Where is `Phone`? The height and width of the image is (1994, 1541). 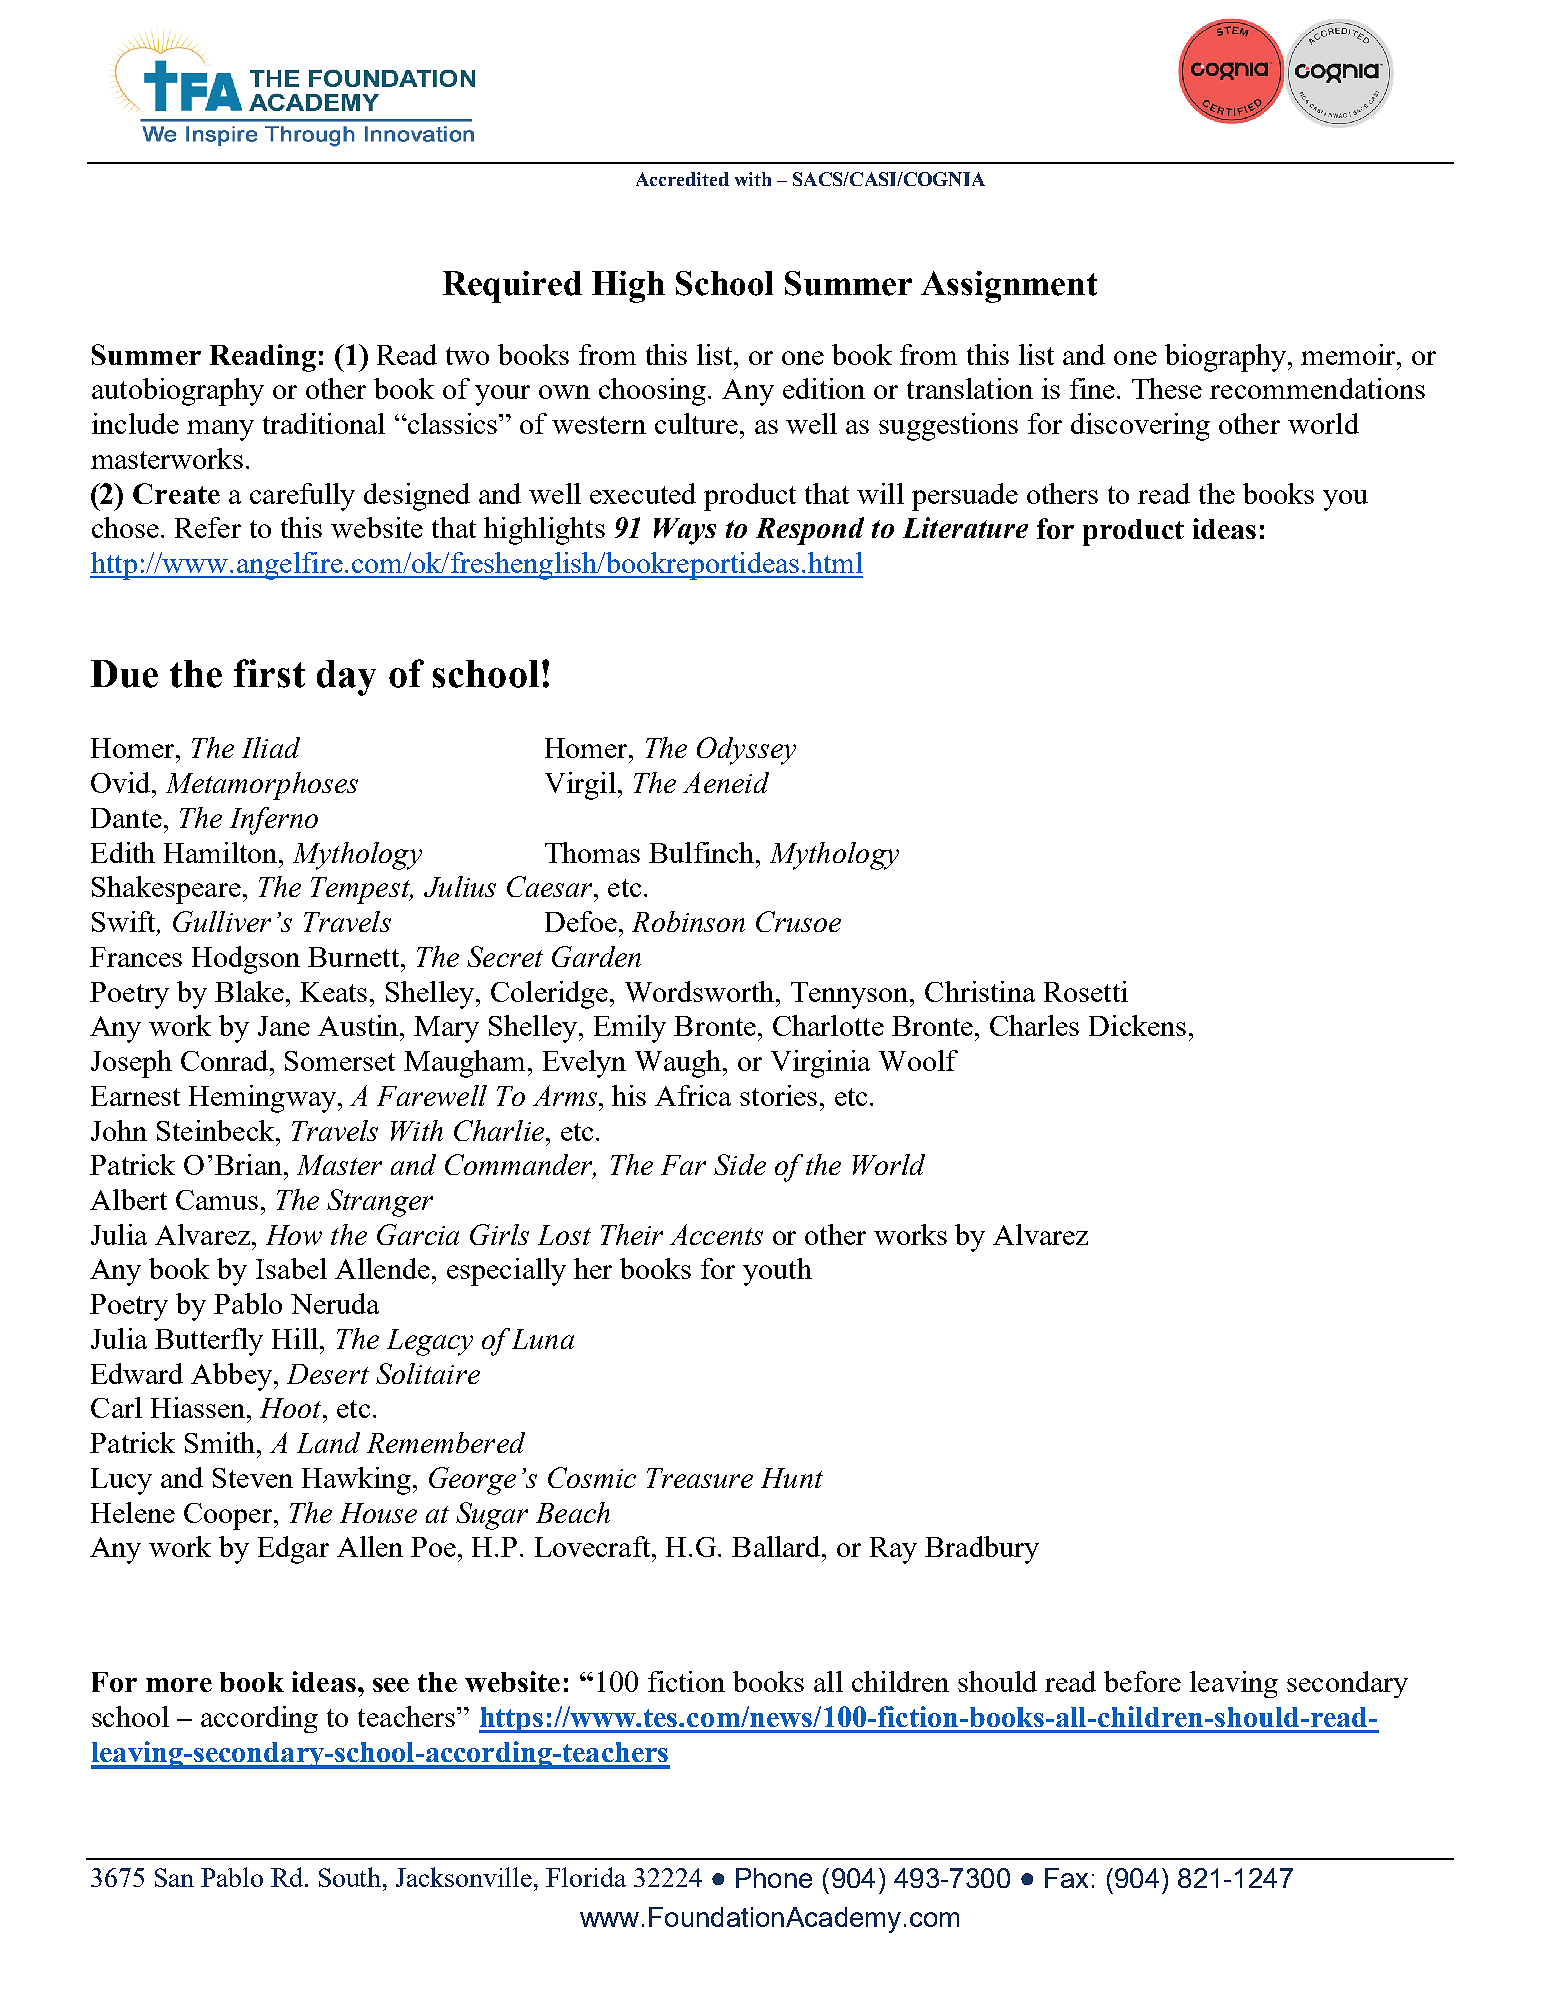 Phone is located at coordinates (774, 1878).
